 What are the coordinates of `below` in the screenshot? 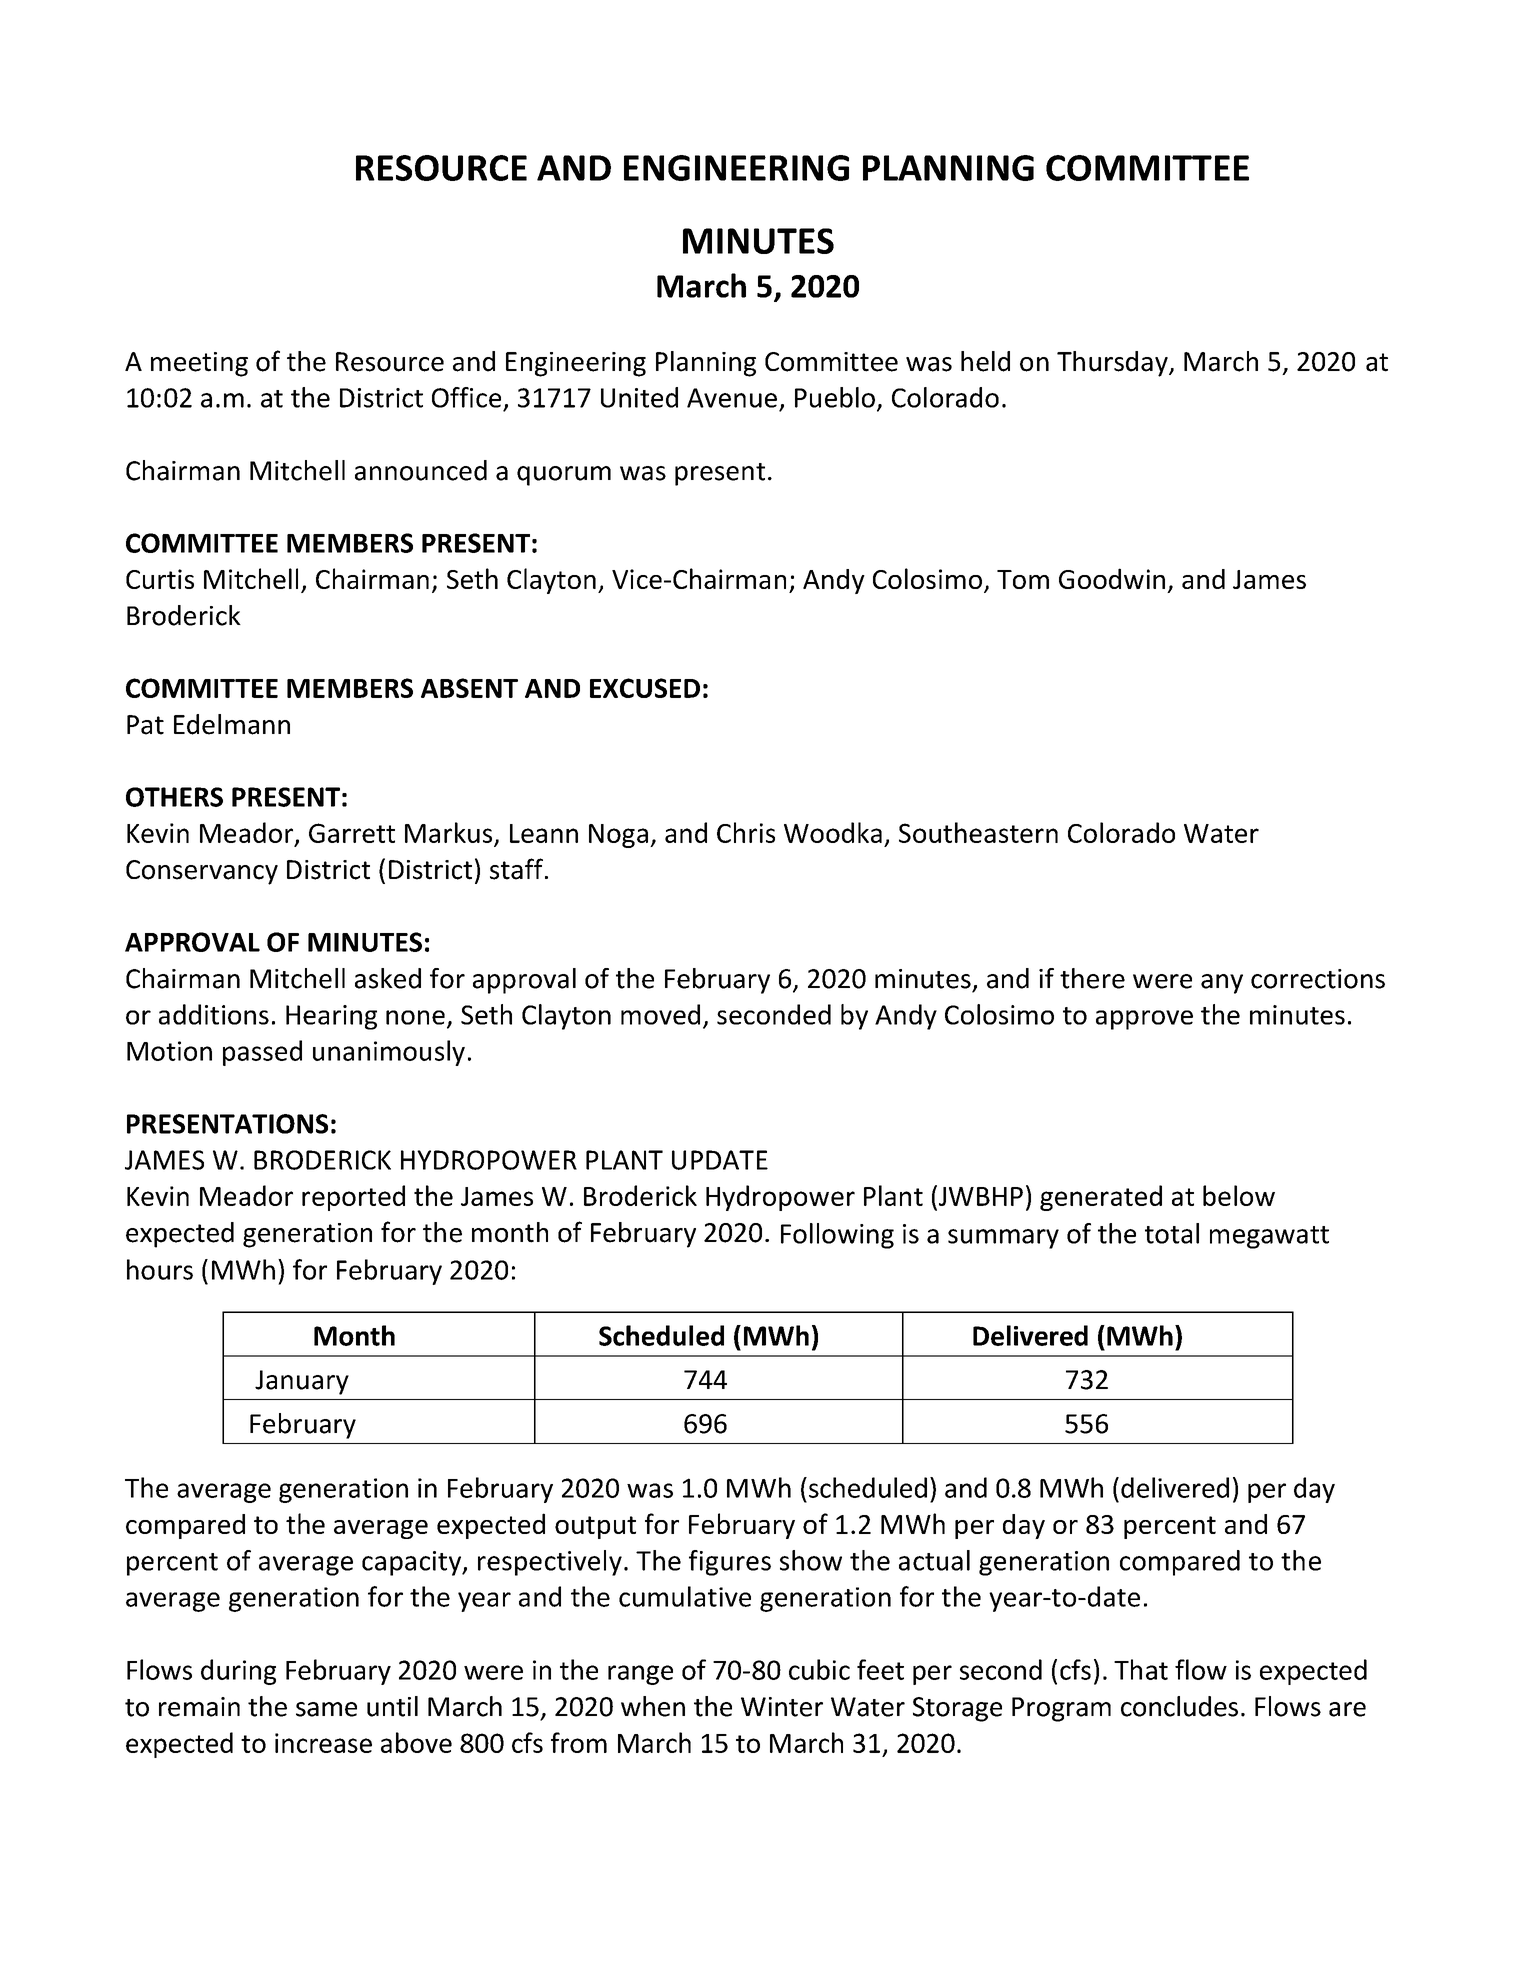 It's located at (1239, 1195).
